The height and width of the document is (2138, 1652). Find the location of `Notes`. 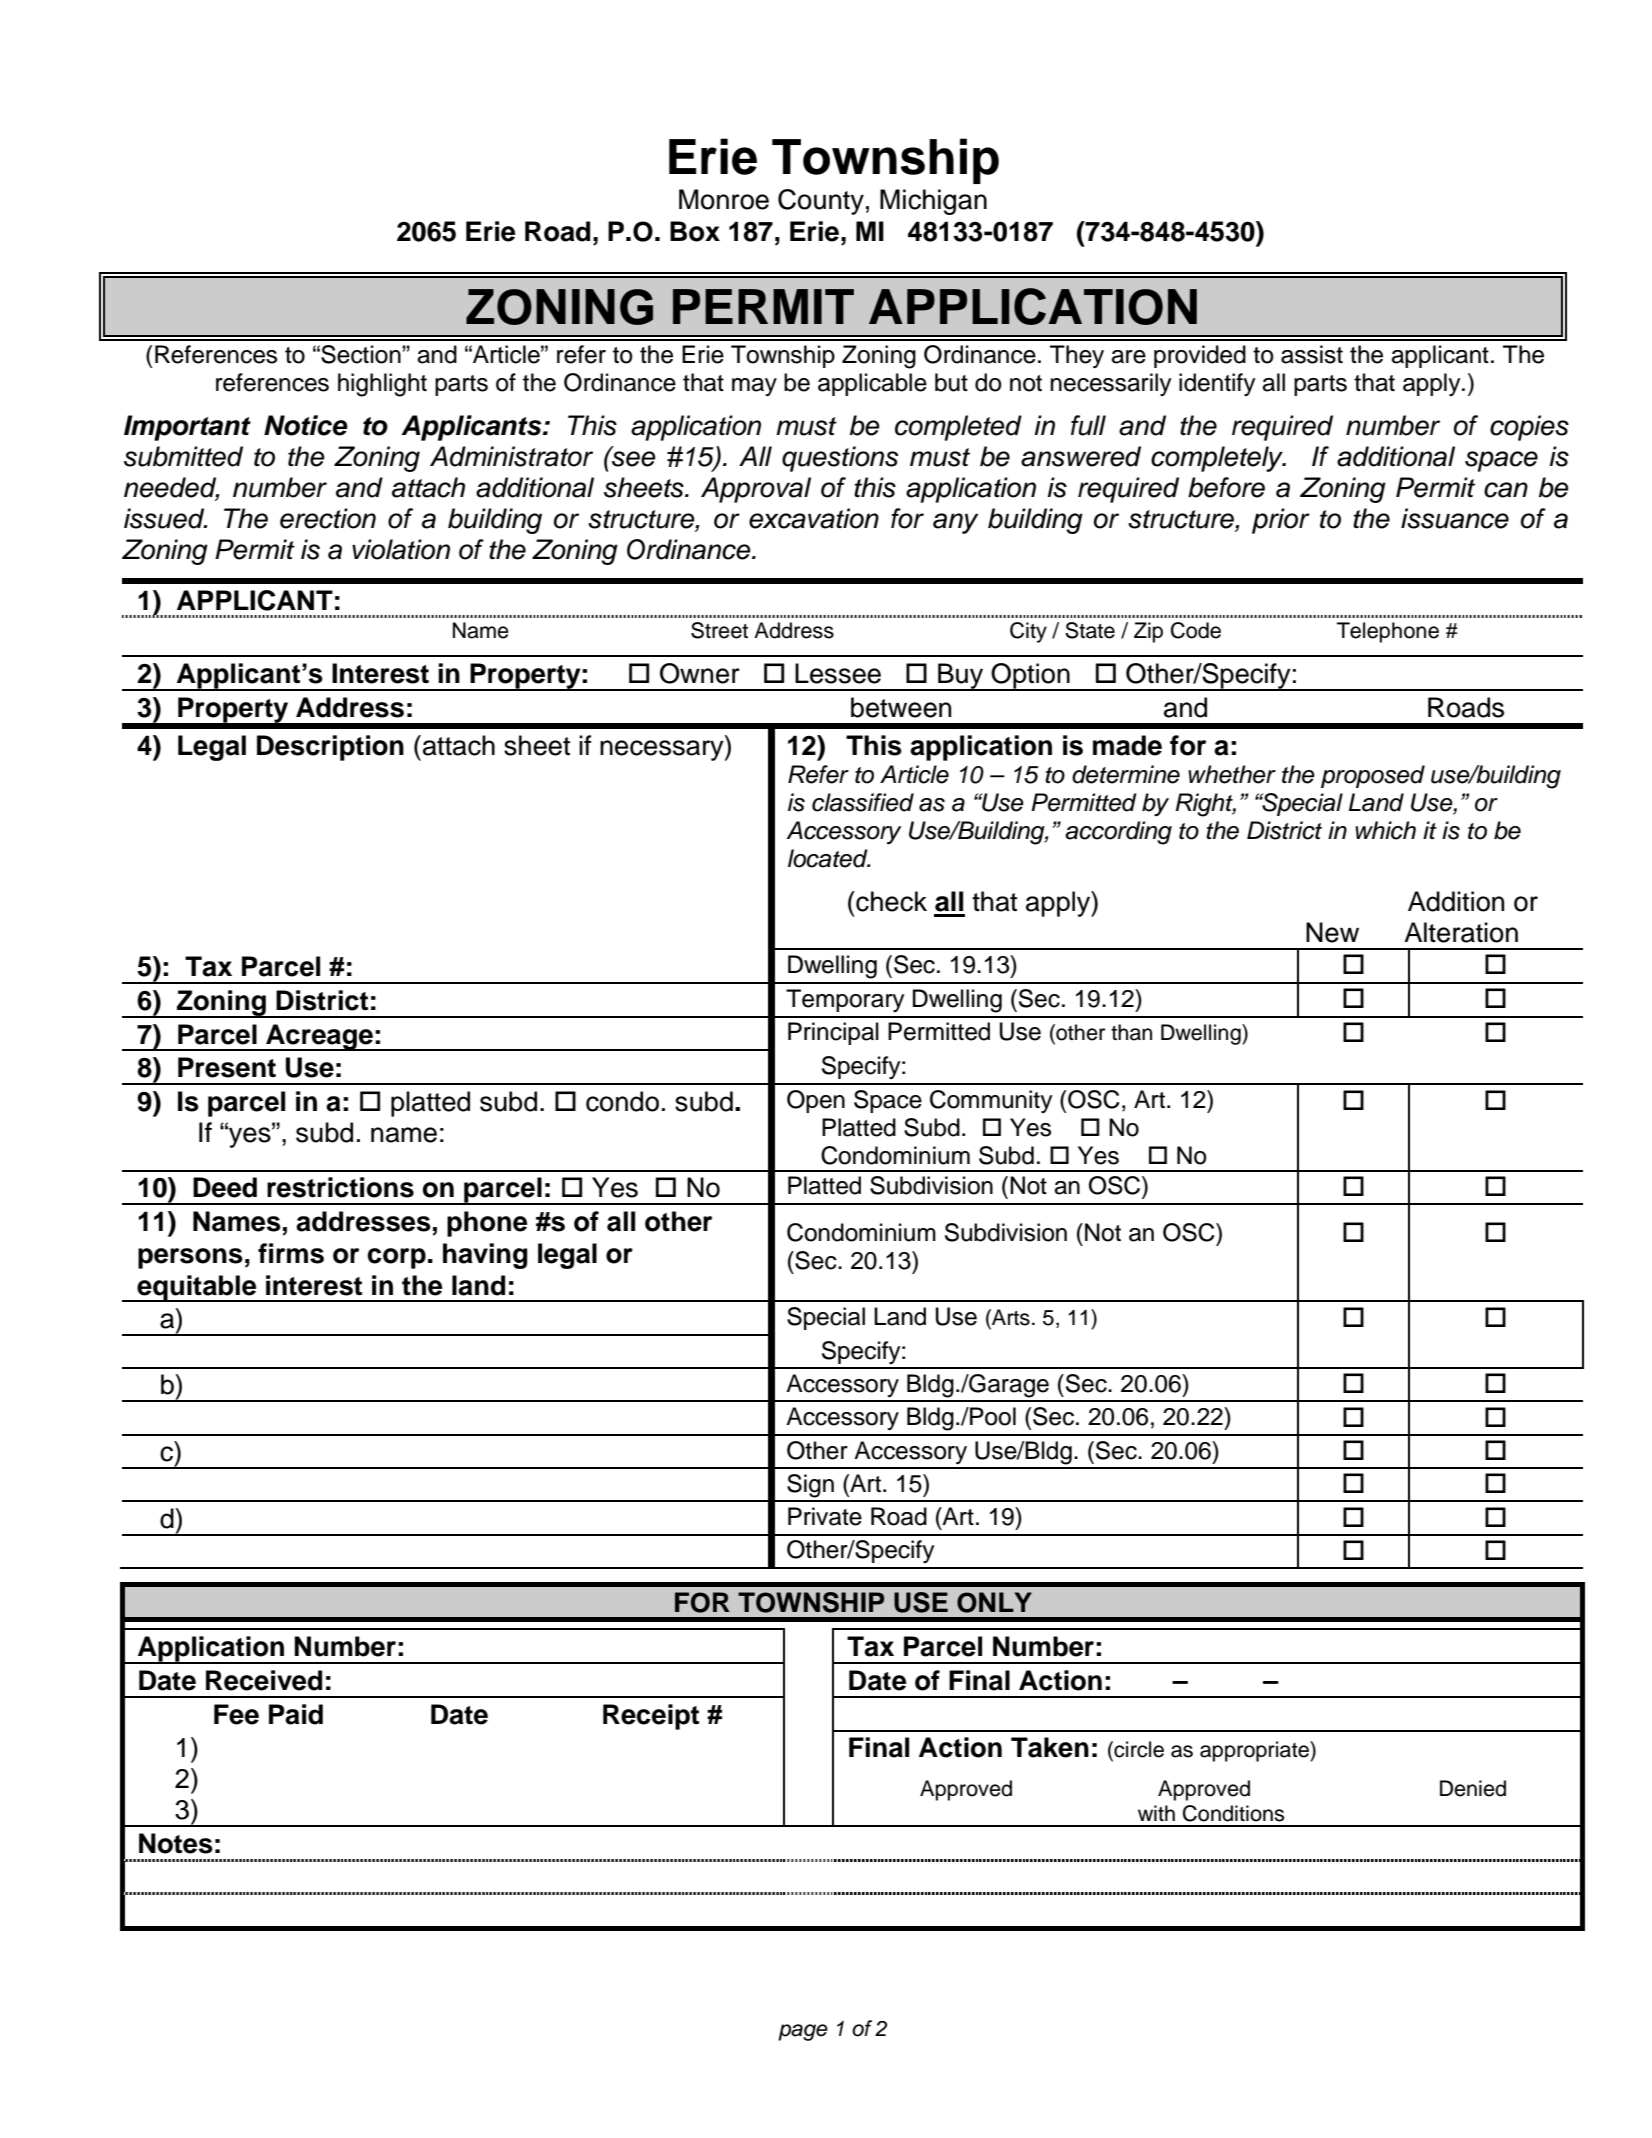

Notes is located at coordinates (176, 1843).
